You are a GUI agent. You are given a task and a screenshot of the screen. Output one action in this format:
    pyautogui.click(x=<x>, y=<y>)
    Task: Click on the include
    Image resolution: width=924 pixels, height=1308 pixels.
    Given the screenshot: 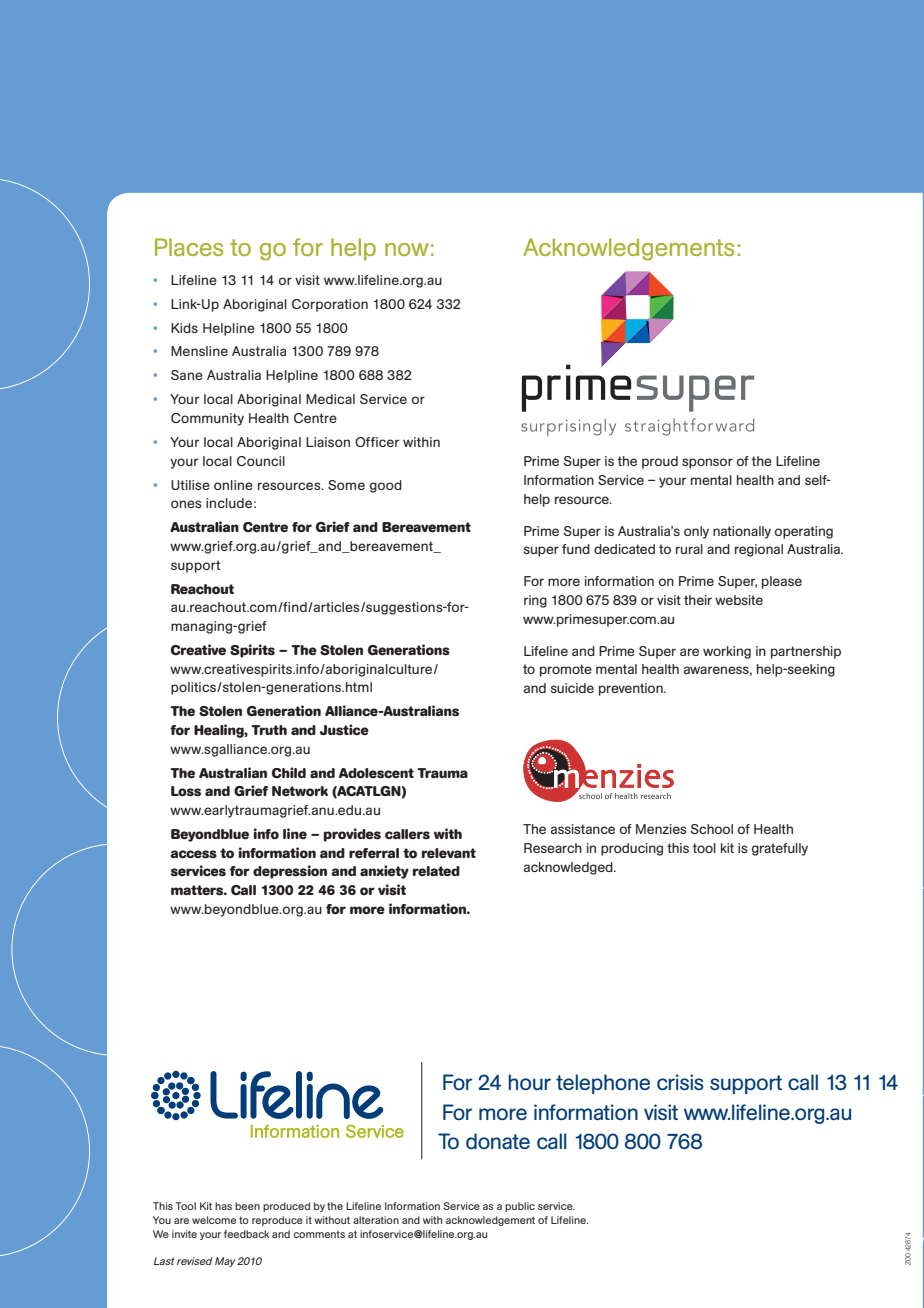 What is the action you would take?
    pyautogui.click(x=229, y=503)
